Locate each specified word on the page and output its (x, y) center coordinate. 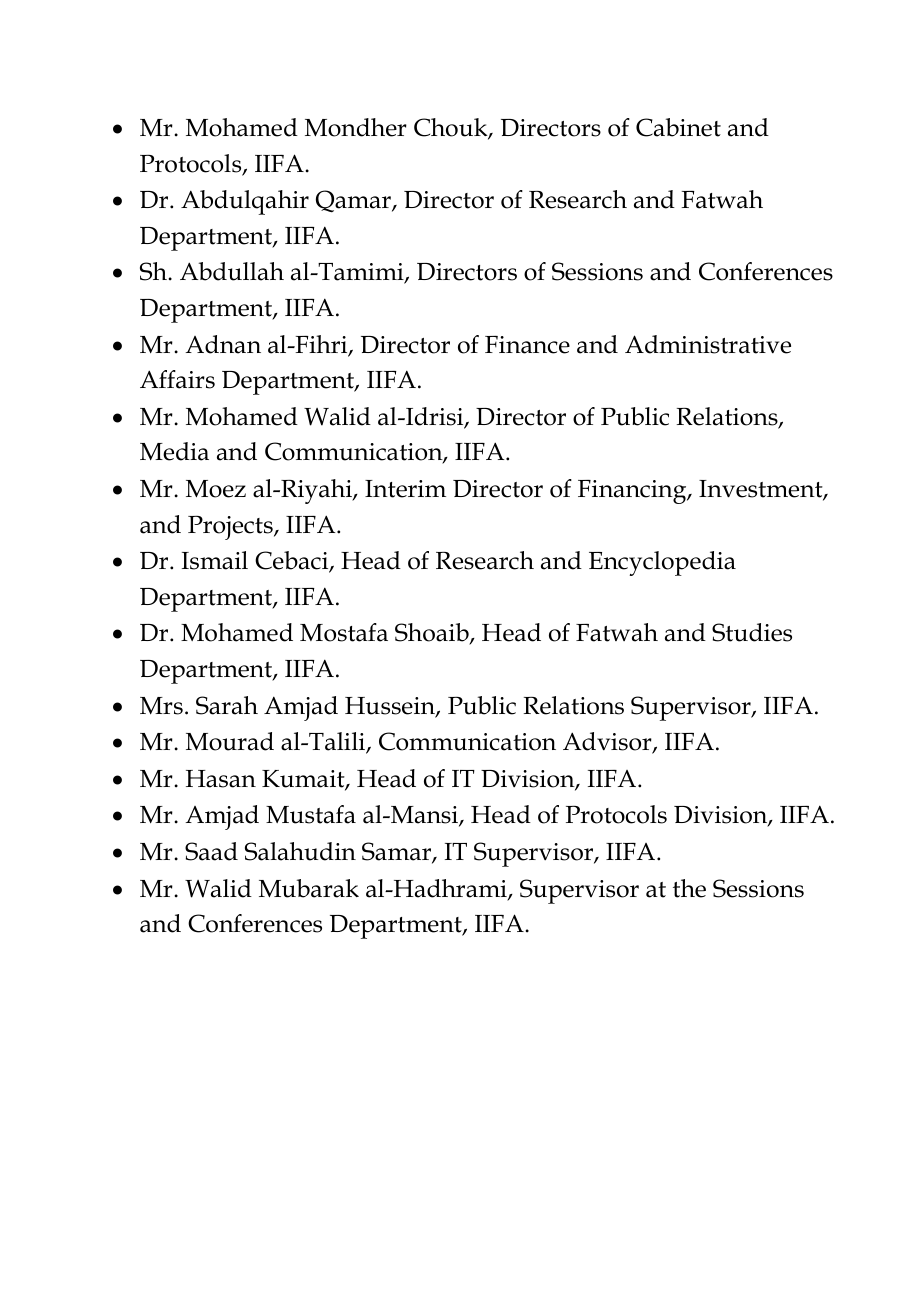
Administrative (708, 344)
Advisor (608, 742)
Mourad (230, 741)
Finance (527, 345)
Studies (752, 632)
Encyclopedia (662, 563)
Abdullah (232, 271)
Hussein (391, 707)
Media (174, 451)
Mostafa (344, 632)
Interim (405, 489)
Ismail (215, 560)
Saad (211, 851)
